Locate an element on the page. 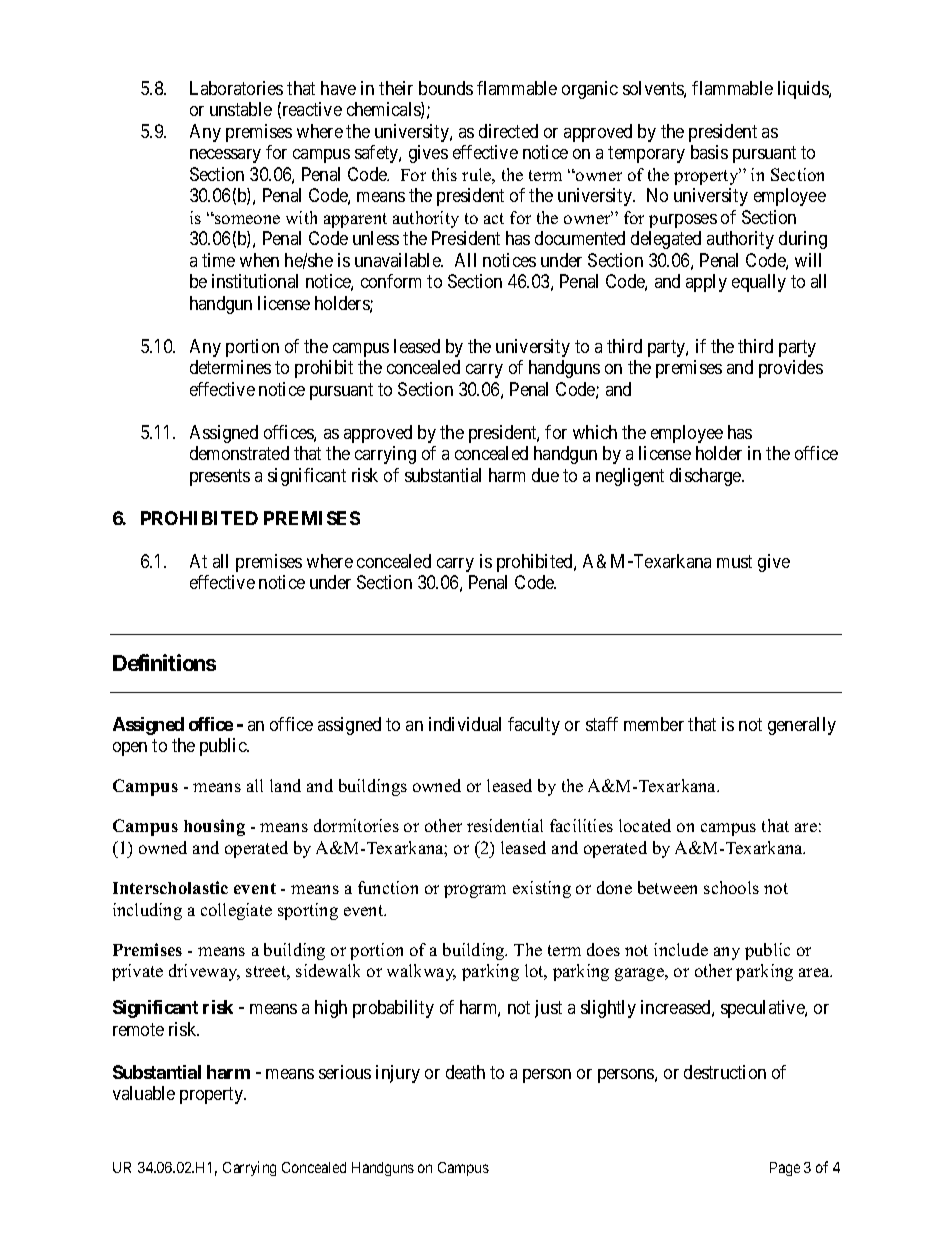 This document has width=952, height=1233. basis is located at coordinates (709, 152).
